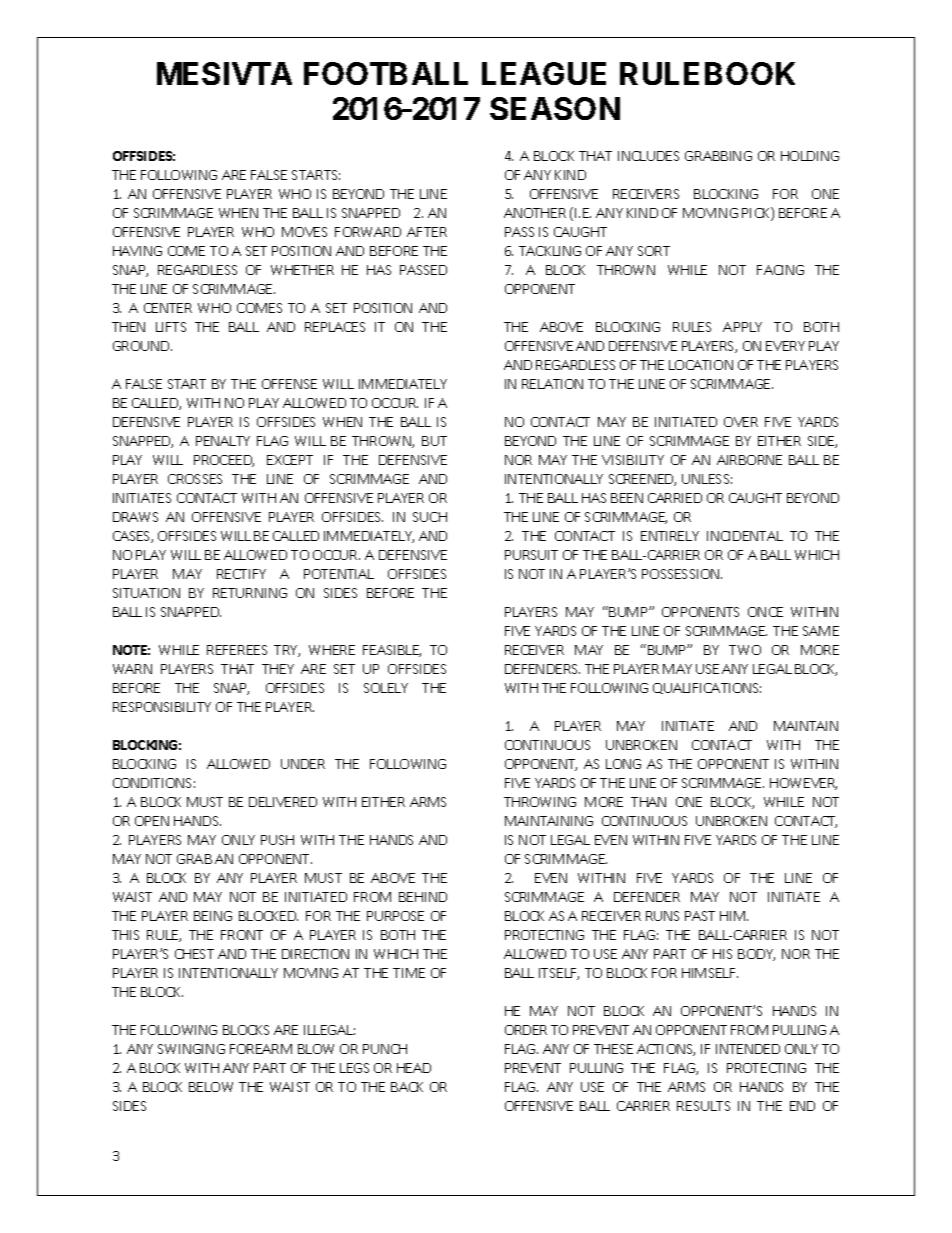 This page has width=952, height=1233. I want to click on BELOW, so click(211, 1087).
